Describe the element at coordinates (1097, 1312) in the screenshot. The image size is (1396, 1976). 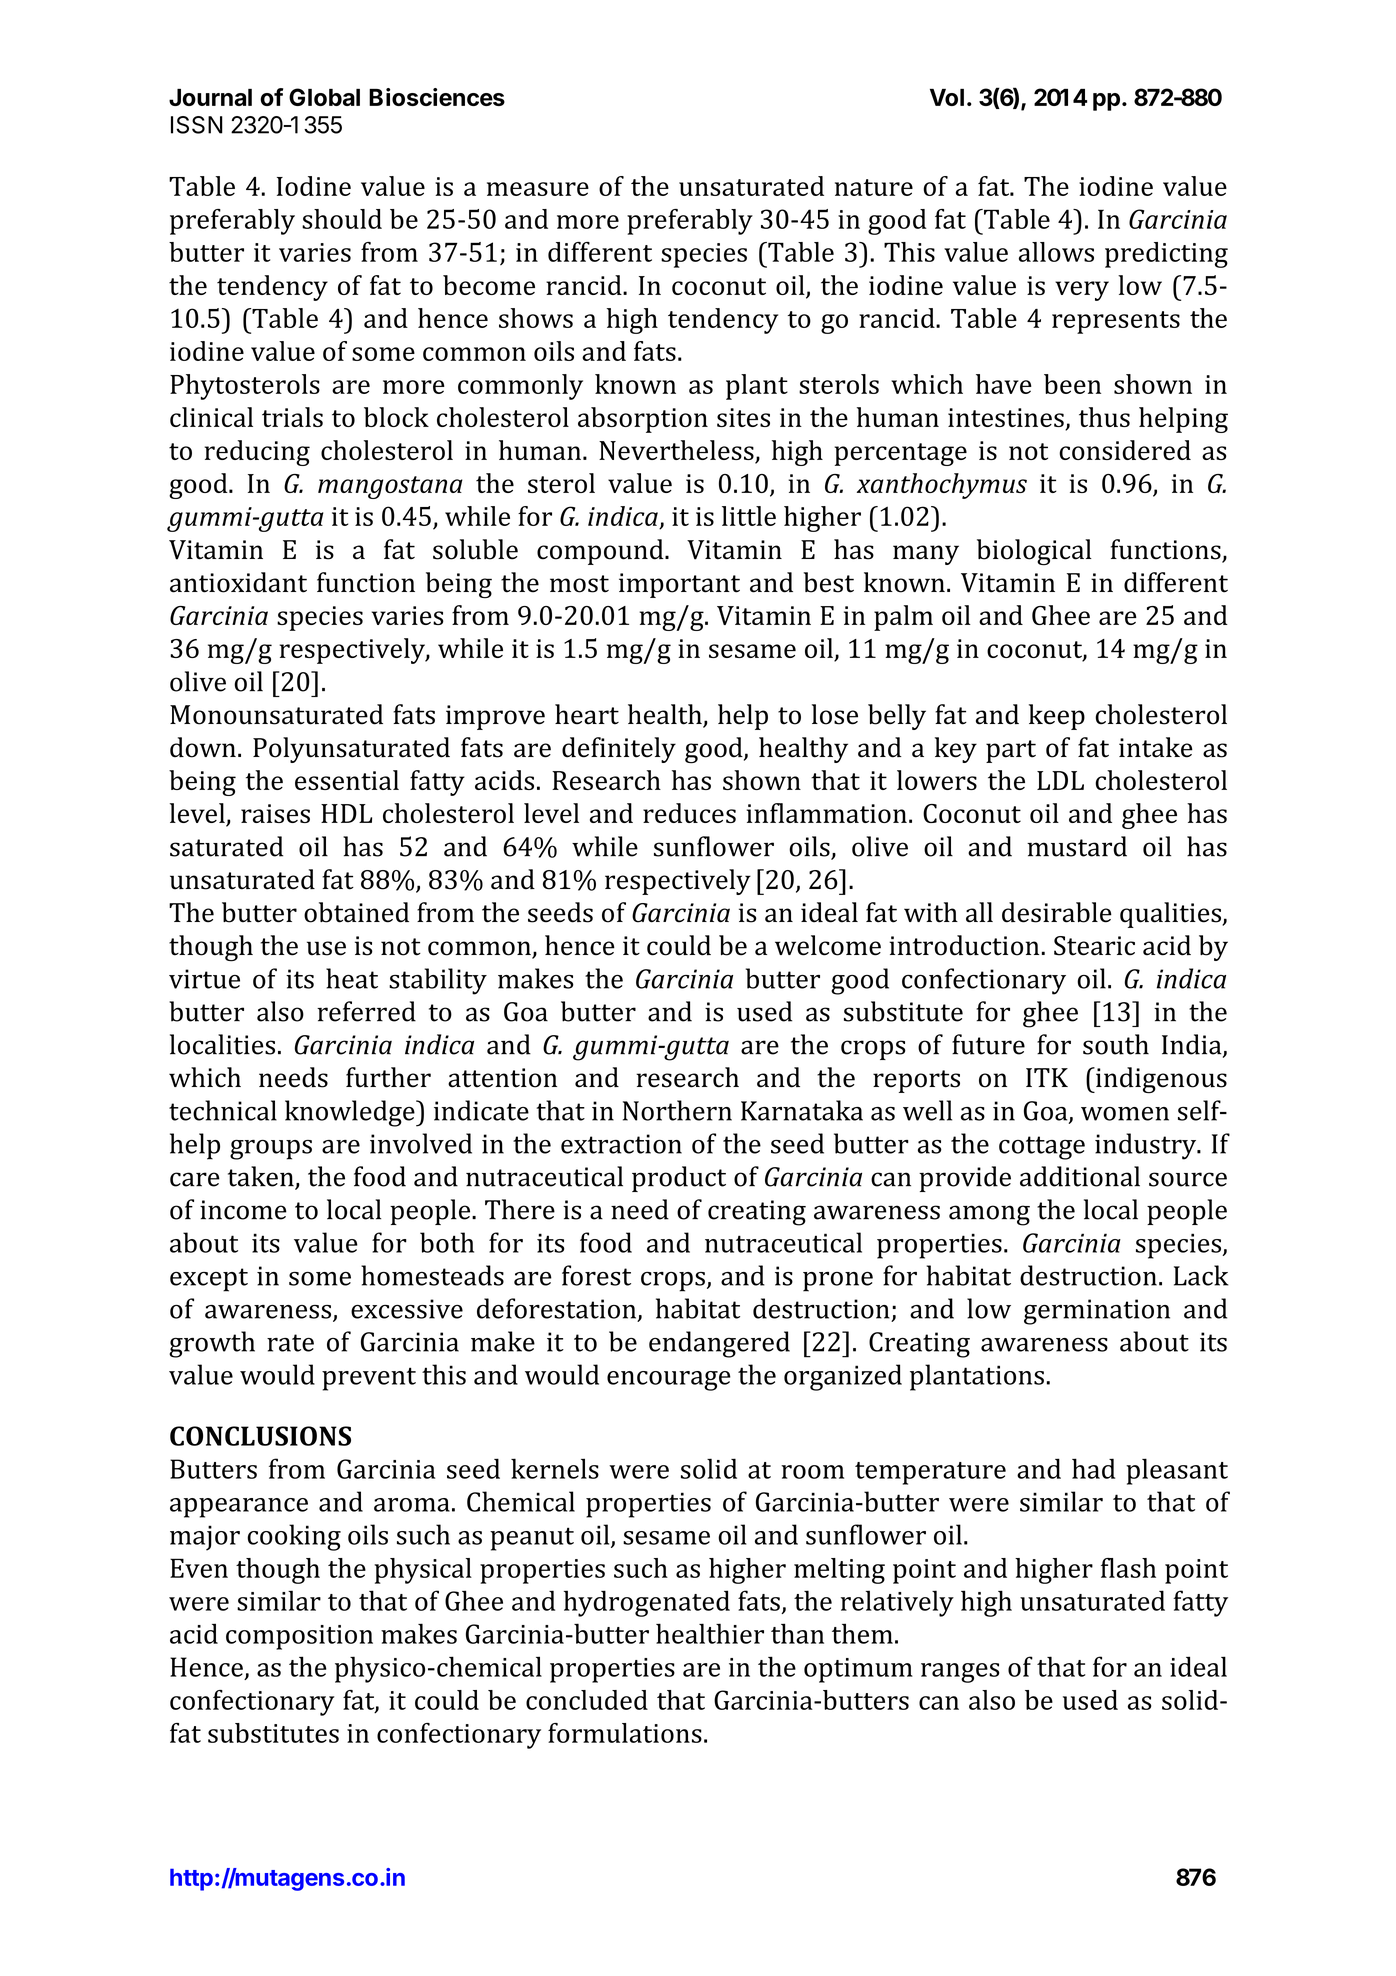
I see `germination` at that location.
